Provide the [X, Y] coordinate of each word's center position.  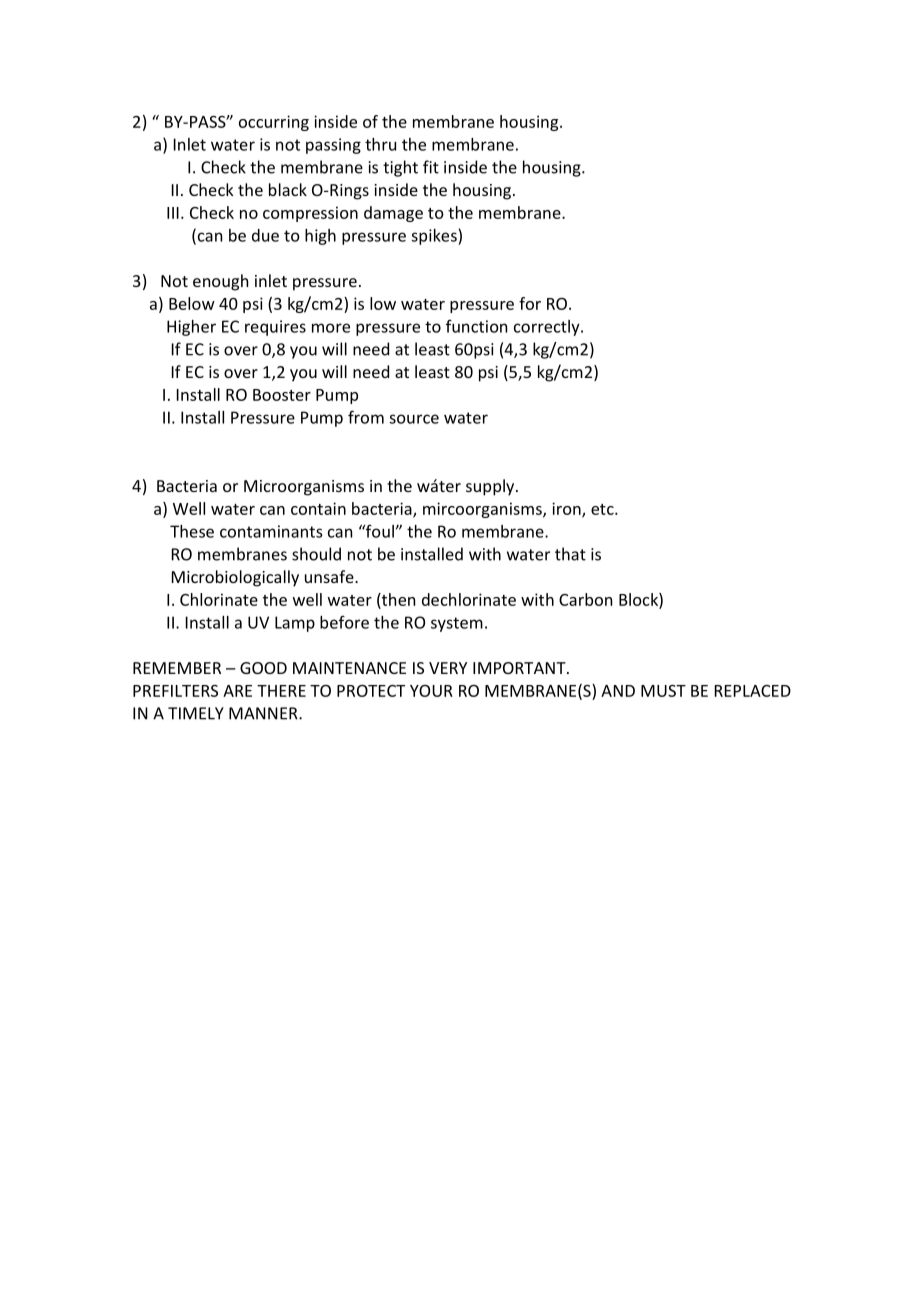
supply [491, 487]
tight [400, 168]
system [457, 624]
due [265, 235]
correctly [548, 328]
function [476, 326]
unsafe [330, 576]
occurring [274, 123]
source [414, 419]
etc [603, 509]
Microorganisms [304, 488]
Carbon [585, 599]
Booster [282, 395]
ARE [237, 691]
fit [431, 167]
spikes [435, 237]
